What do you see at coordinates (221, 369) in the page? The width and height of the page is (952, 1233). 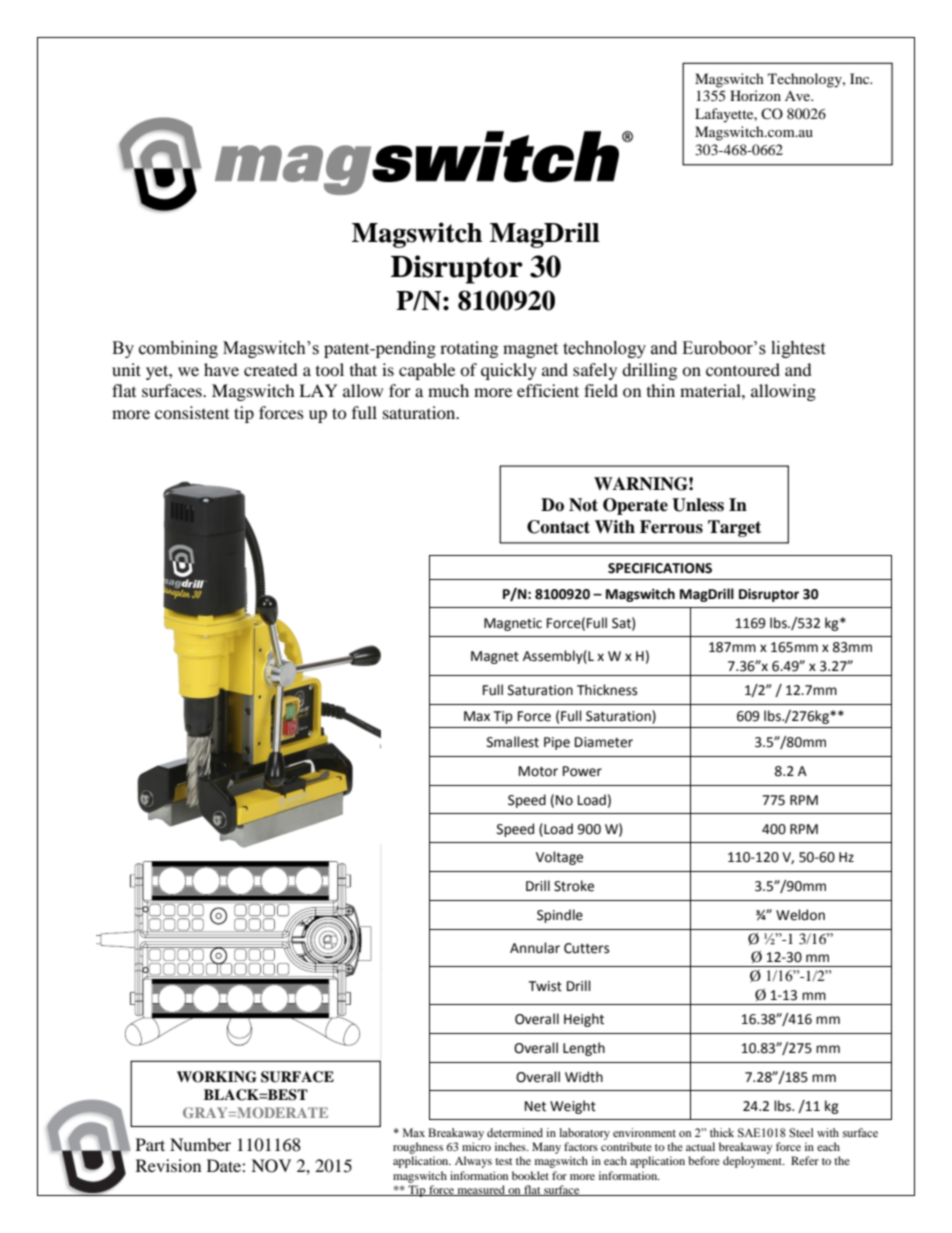 I see `have` at bounding box center [221, 369].
